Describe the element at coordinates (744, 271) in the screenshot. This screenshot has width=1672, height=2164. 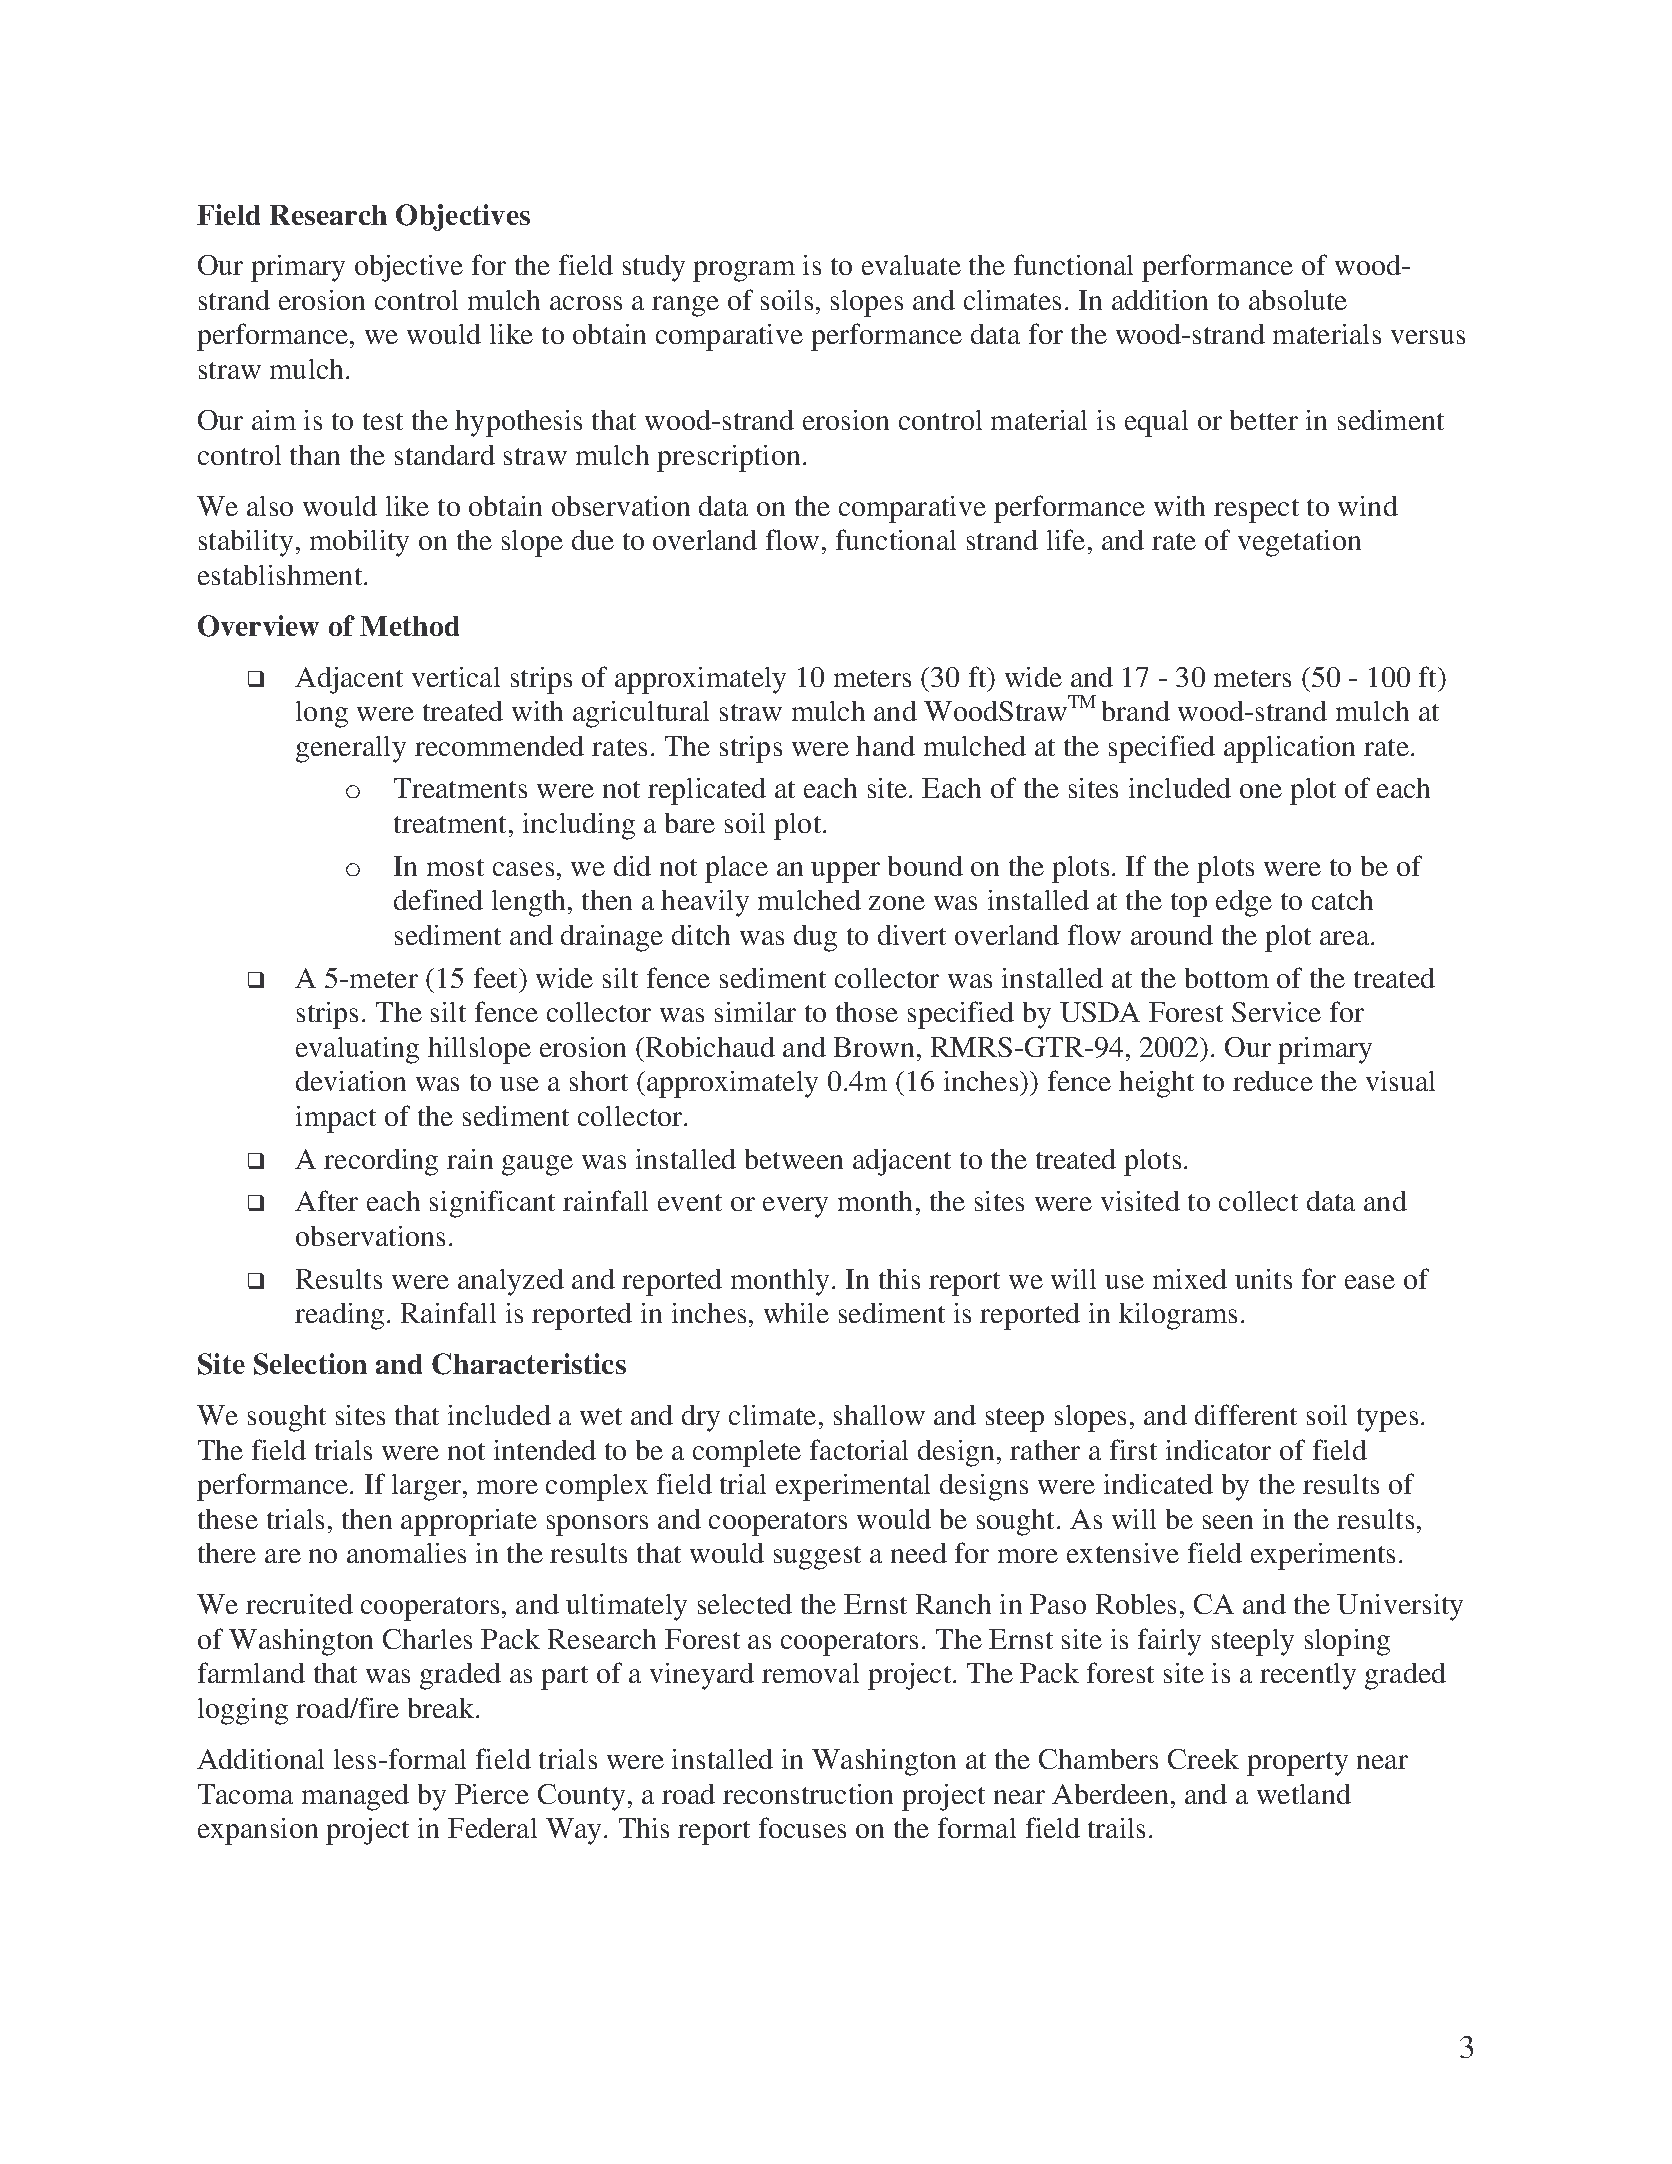
I see `program` at that location.
